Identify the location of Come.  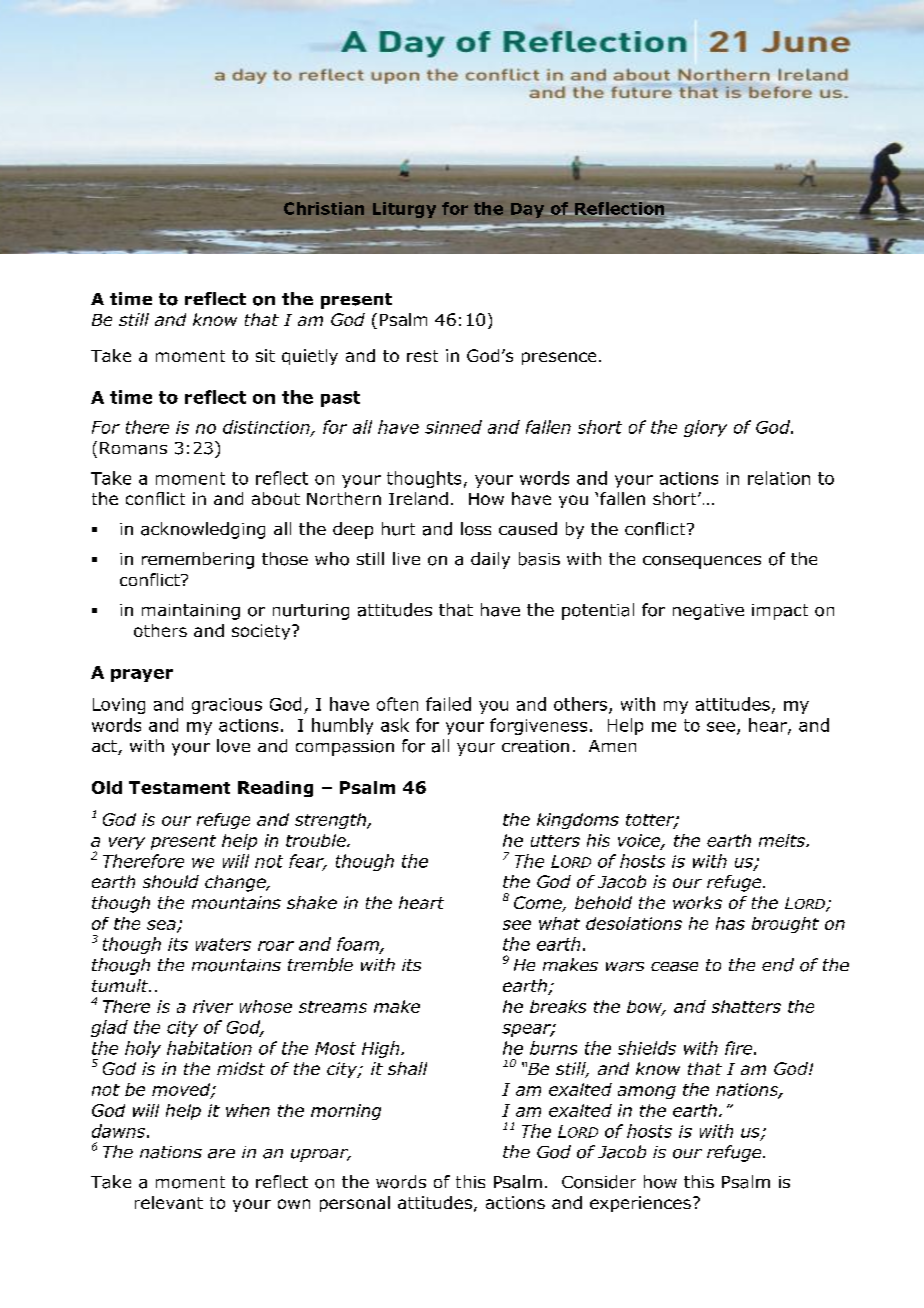
(539, 904).
